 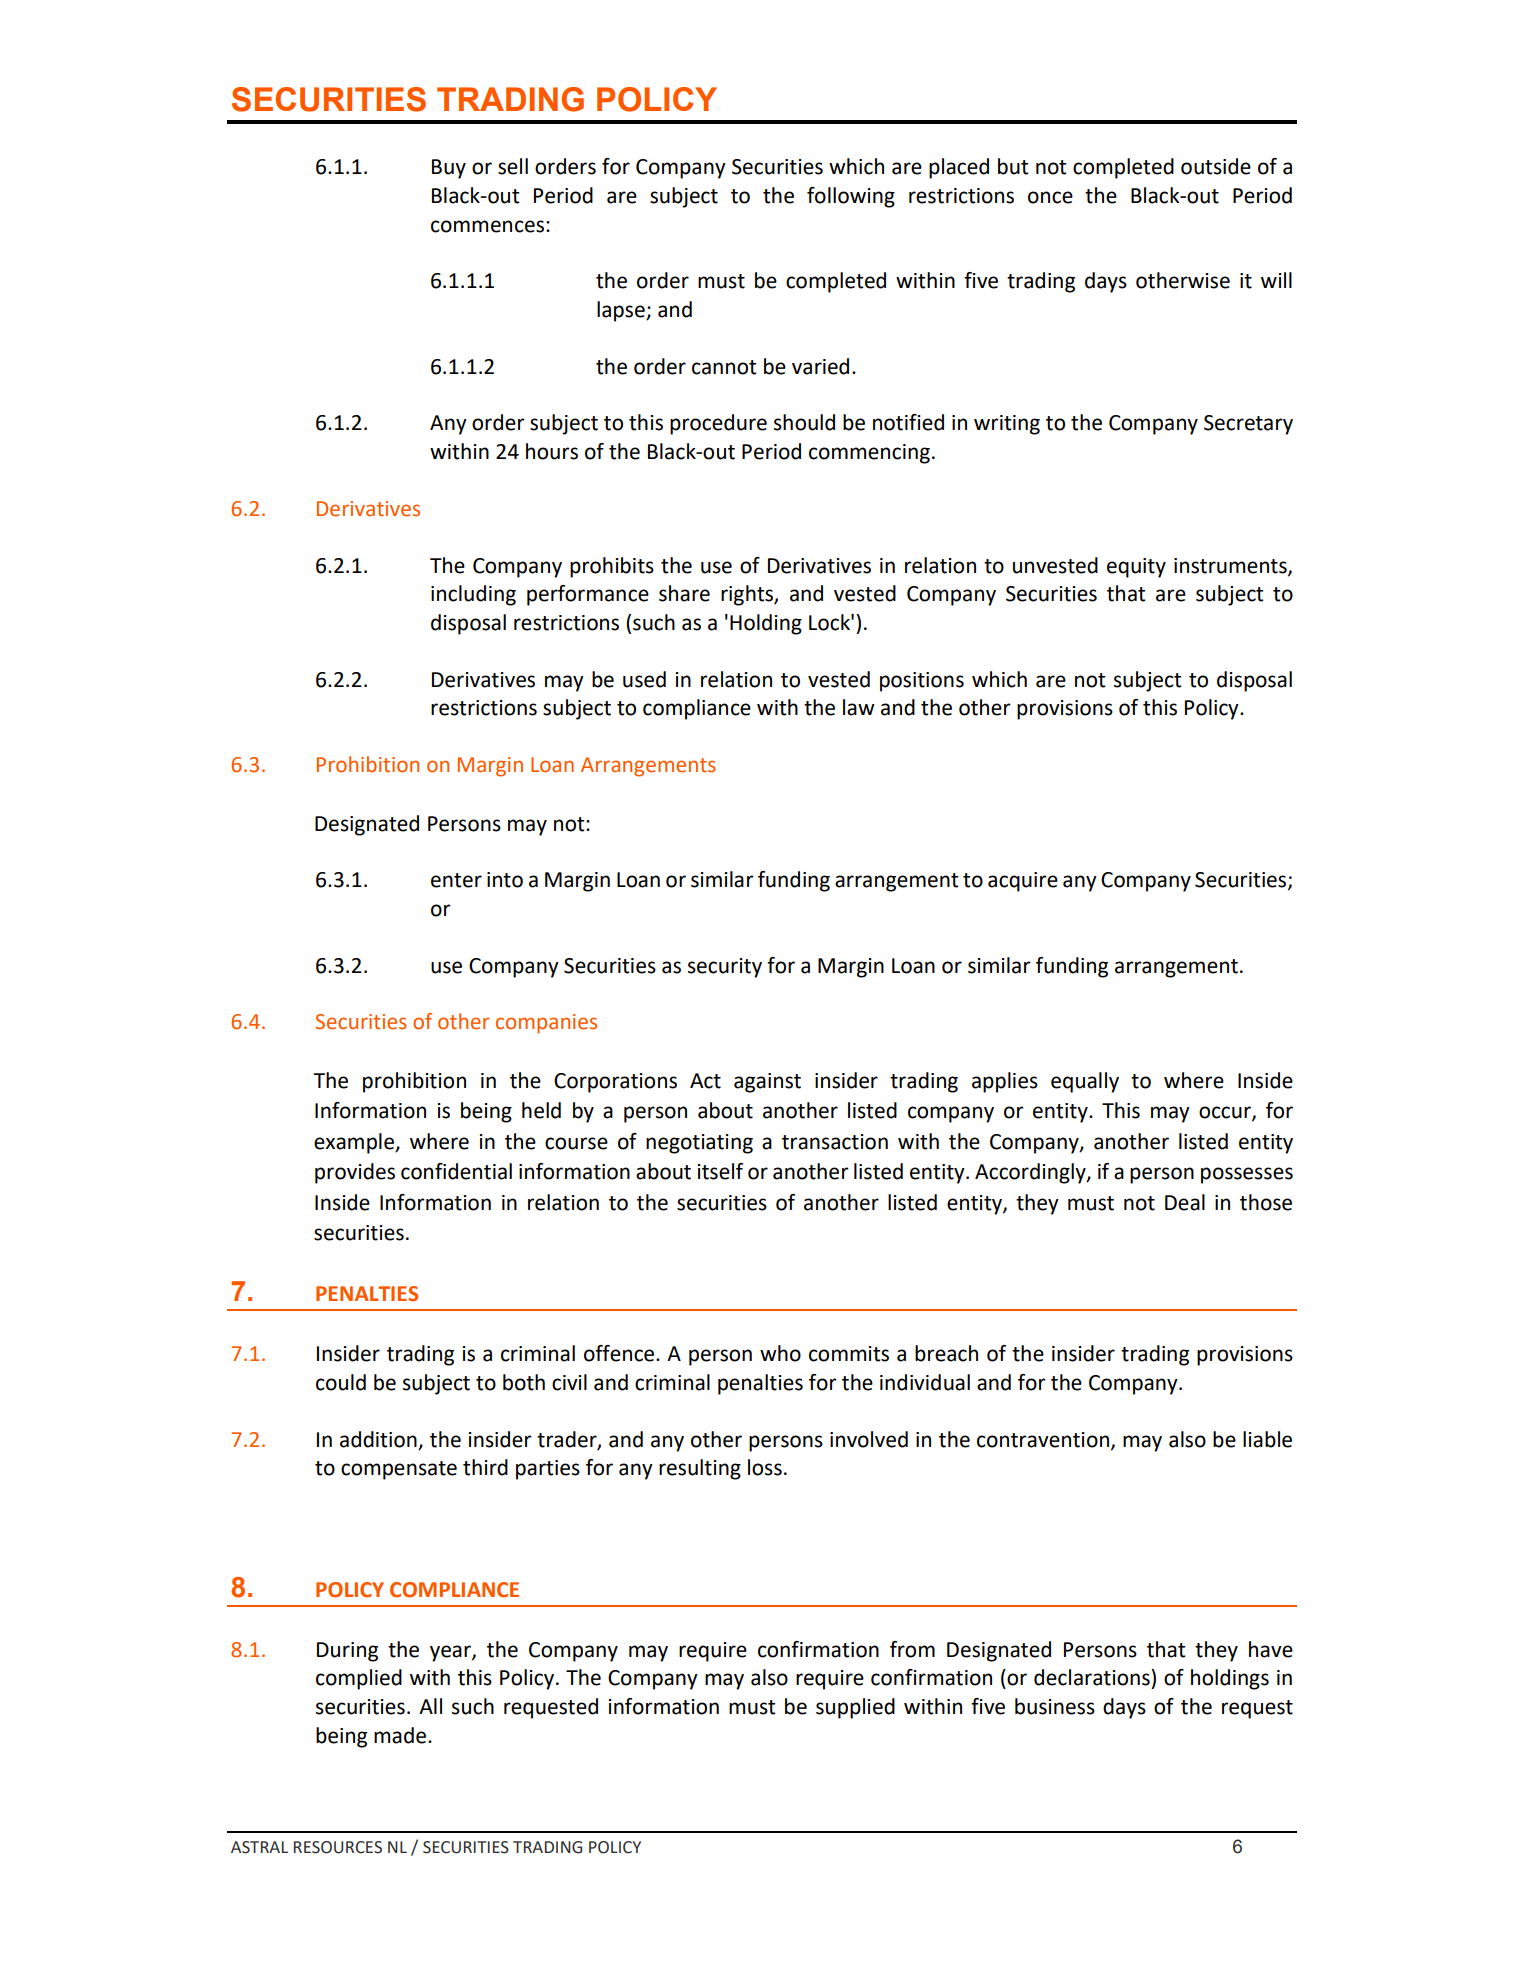 I want to click on Buy, so click(x=449, y=169).
